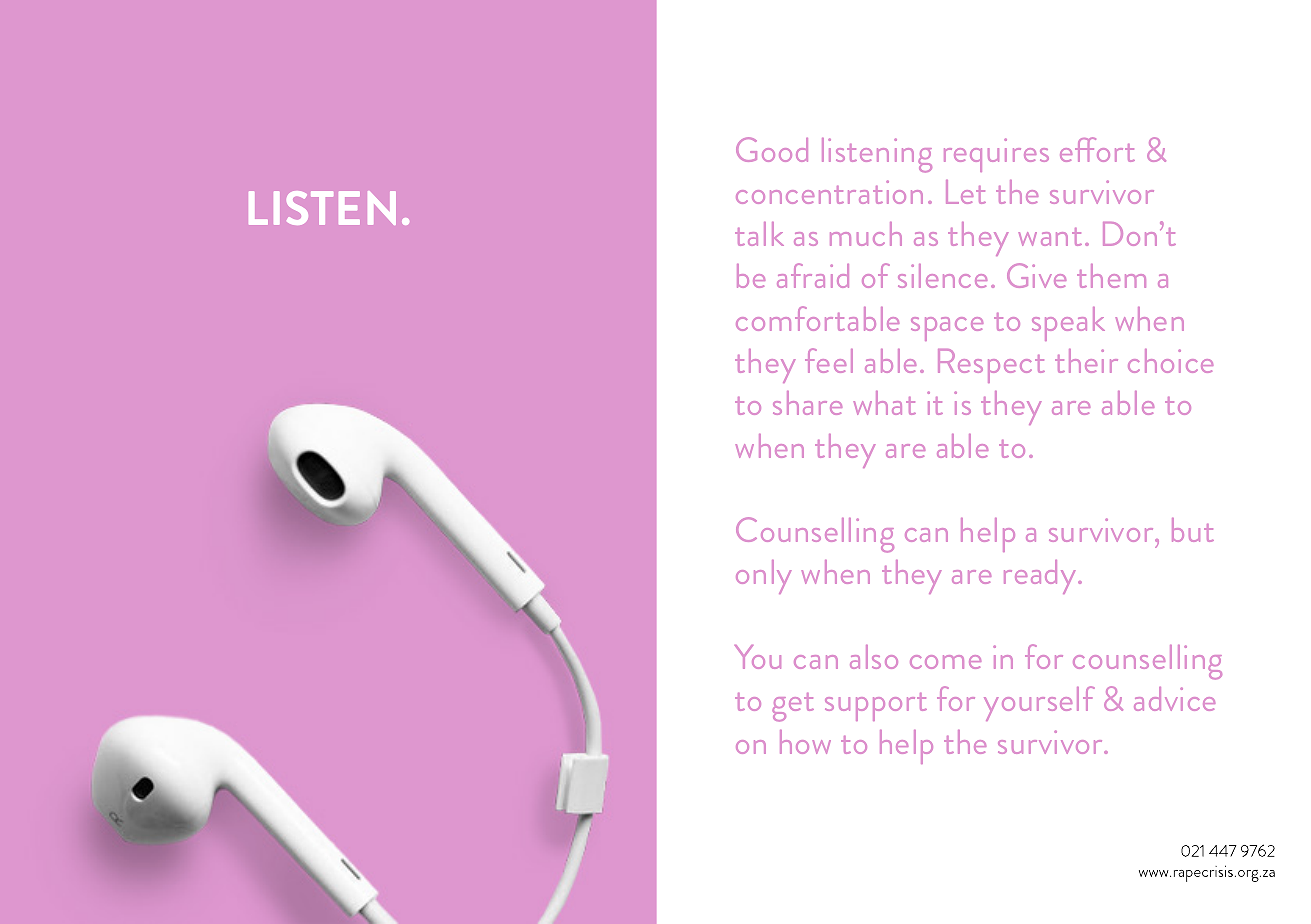 Image resolution: width=1311 pixels, height=924 pixels. Describe the element at coordinates (805, 742) in the document. I see `how` at that location.
